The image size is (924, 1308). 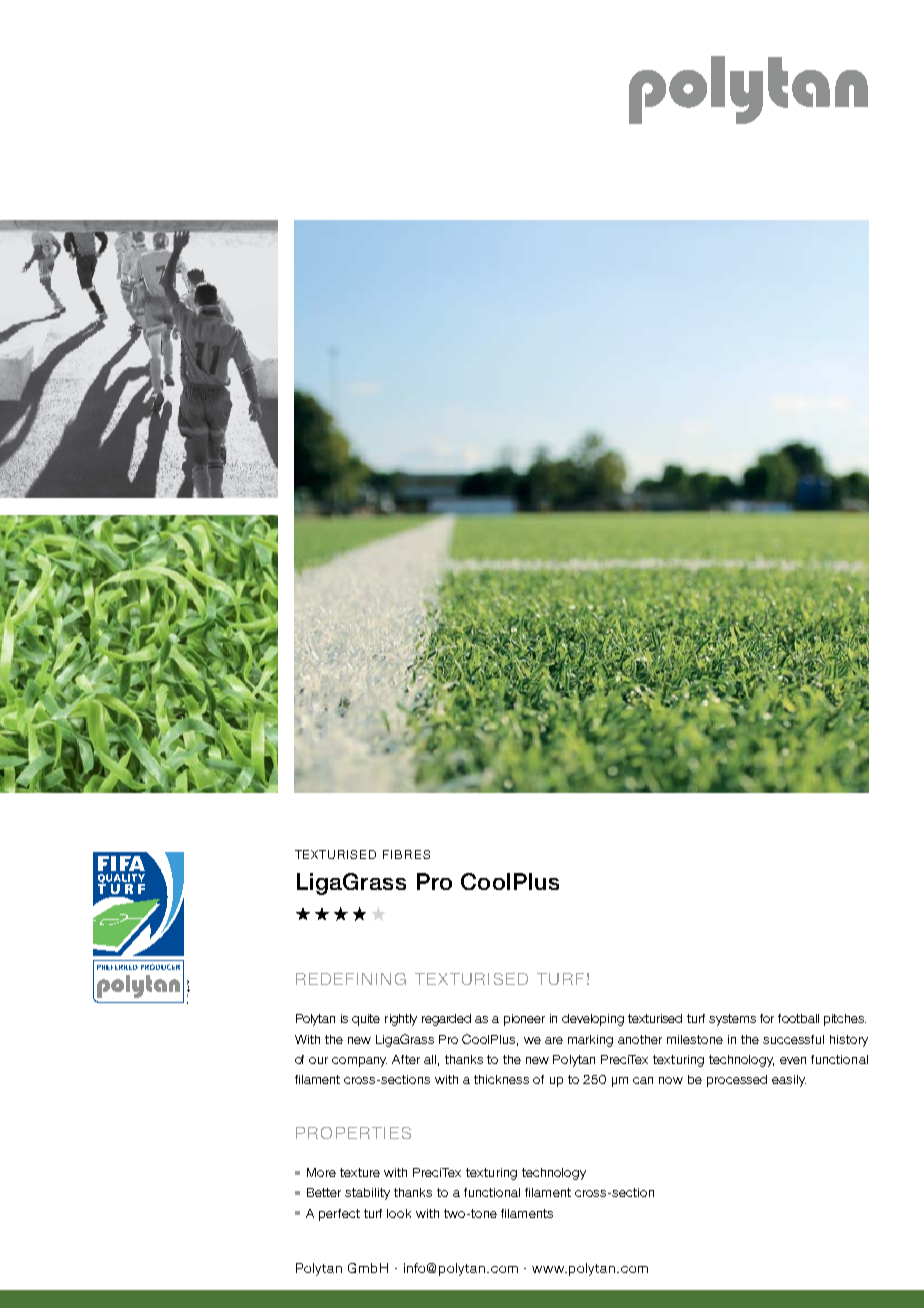 What do you see at coordinates (671, 1080) in the screenshot?
I see `now` at bounding box center [671, 1080].
